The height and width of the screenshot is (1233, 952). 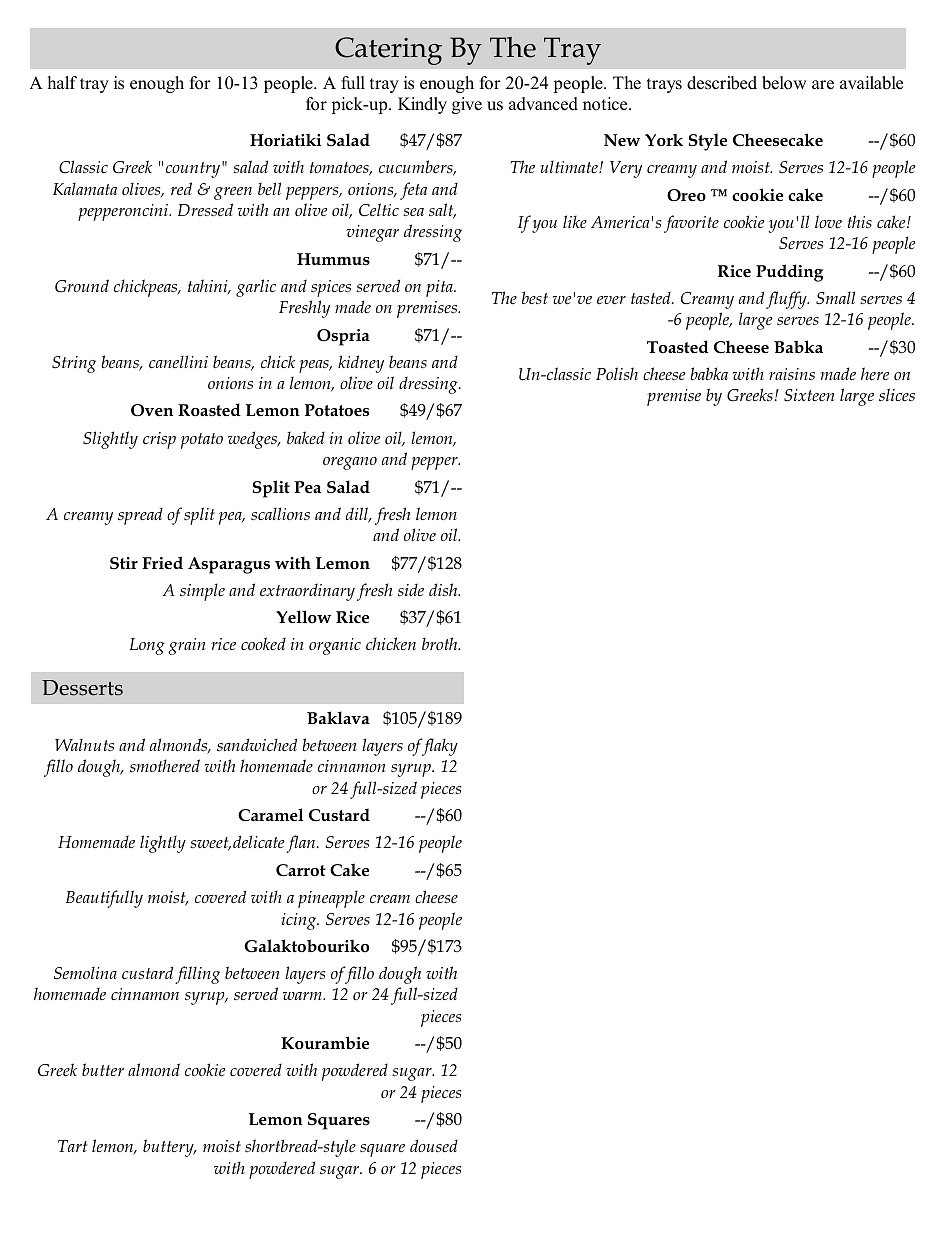 What do you see at coordinates (350, 463) in the screenshot?
I see `oregano` at bounding box center [350, 463].
